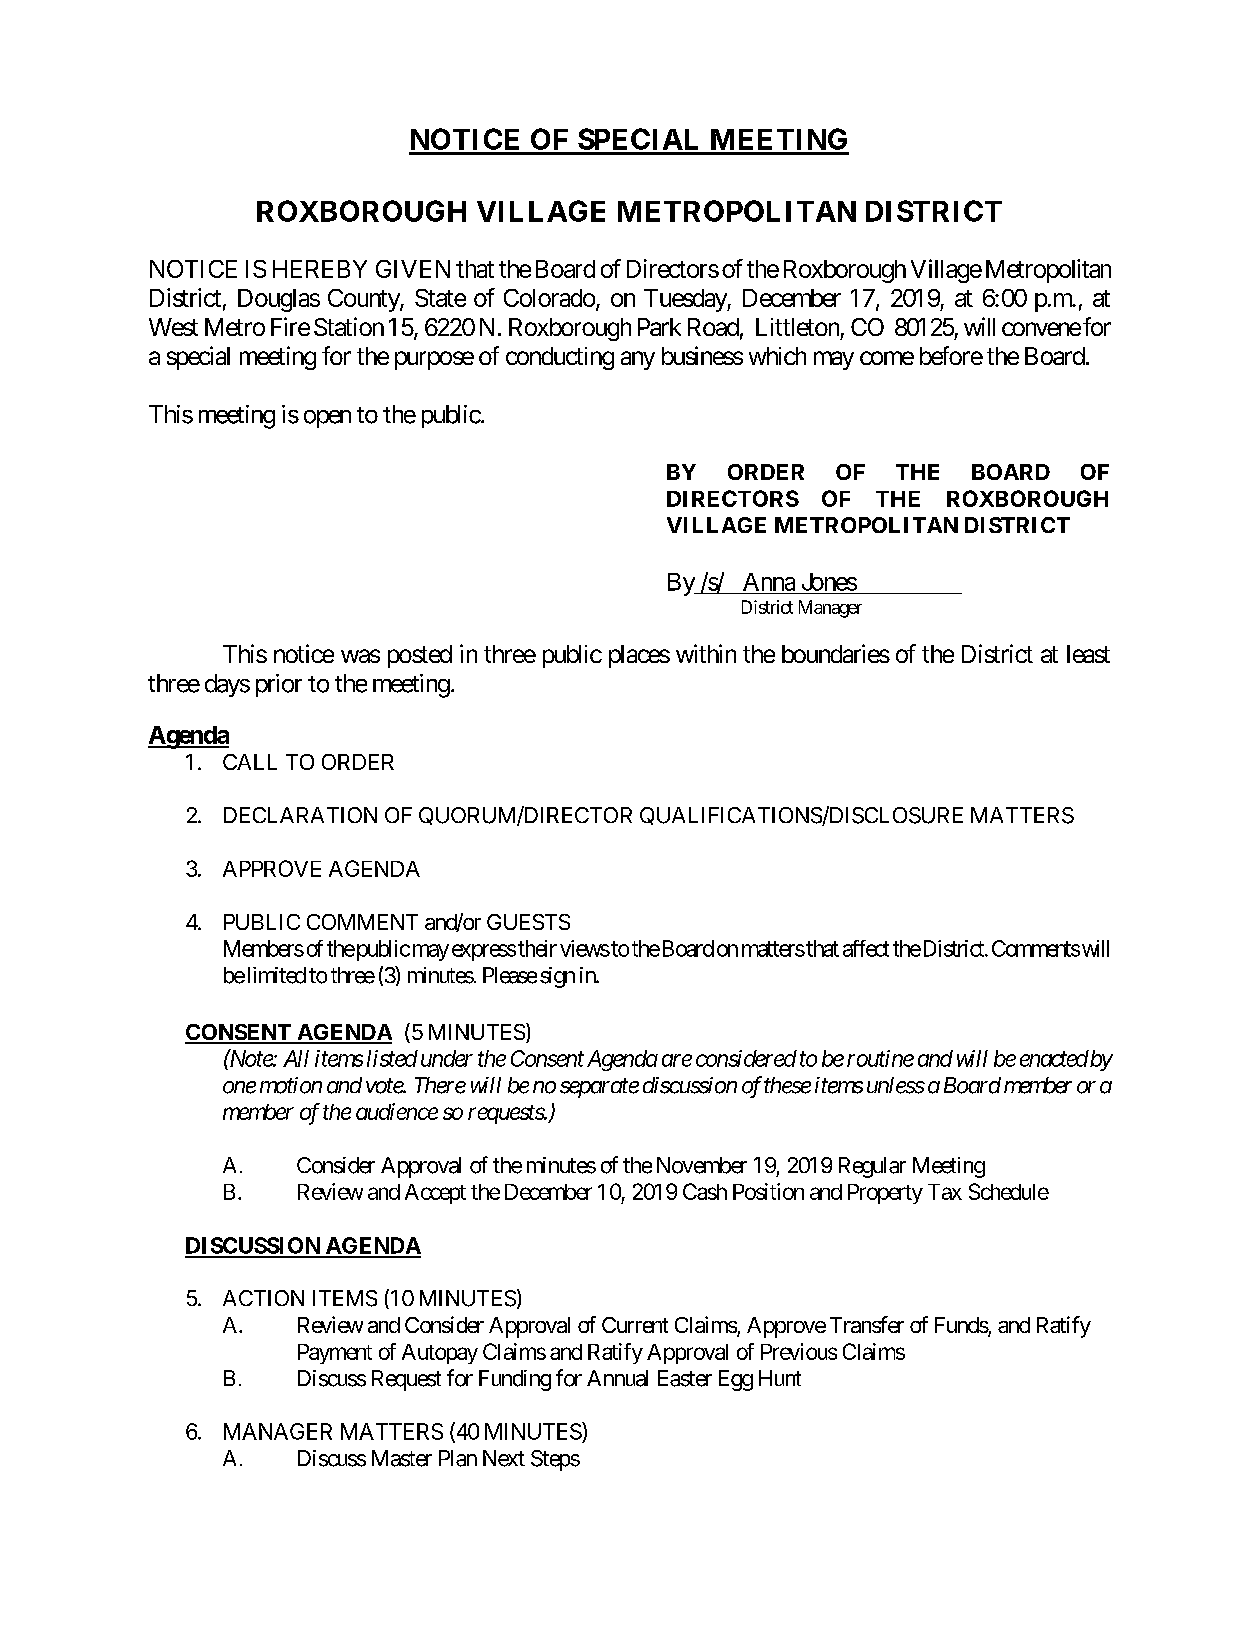 The width and height of the screenshot is (1258, 1628). I want to click on within, so click(706, 653).
